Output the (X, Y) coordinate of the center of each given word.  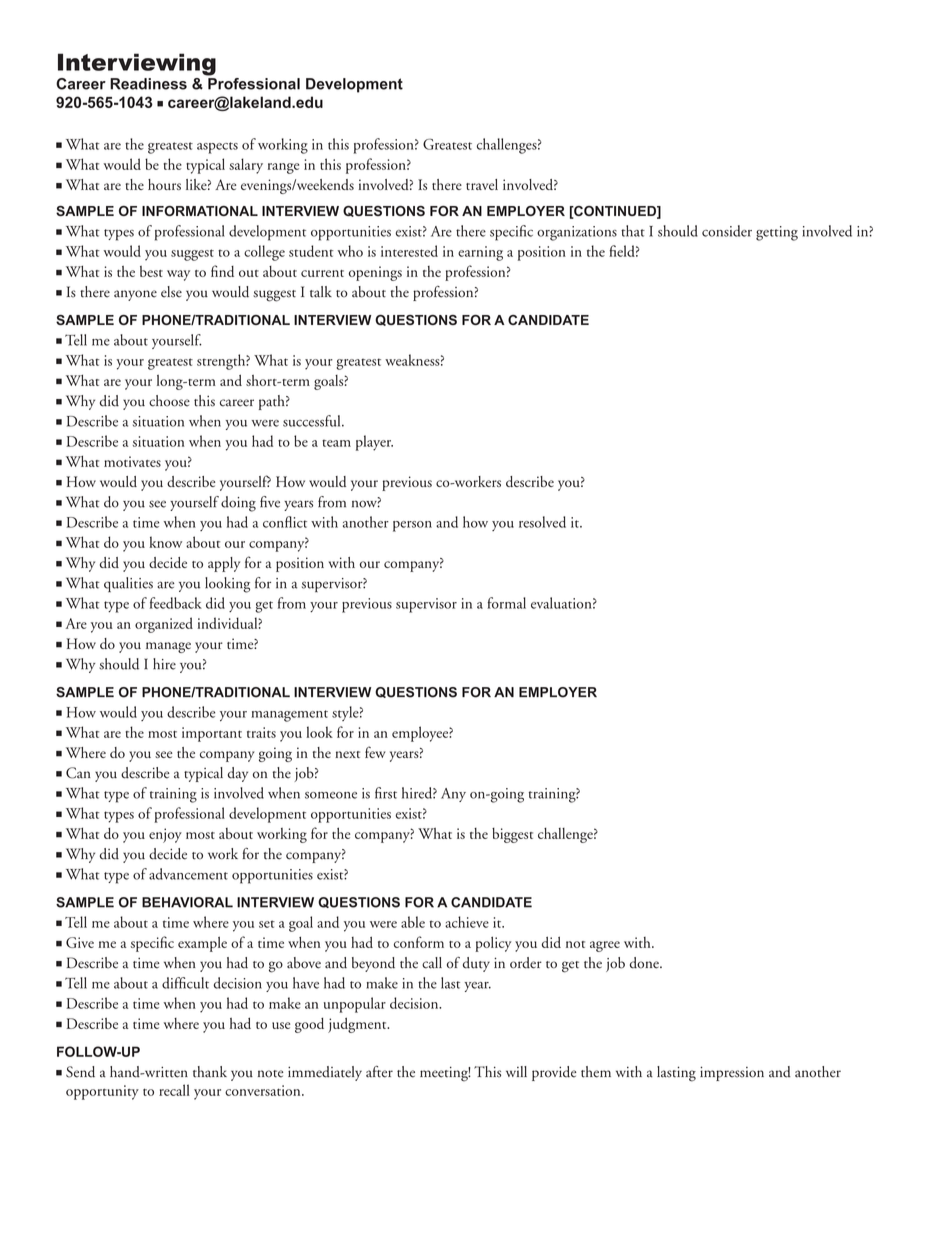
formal (506, 603)
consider (727, 231)
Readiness (148, 84)
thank (210, 1072)
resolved (542, 522)
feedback (176, 603)
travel (482, 184)
